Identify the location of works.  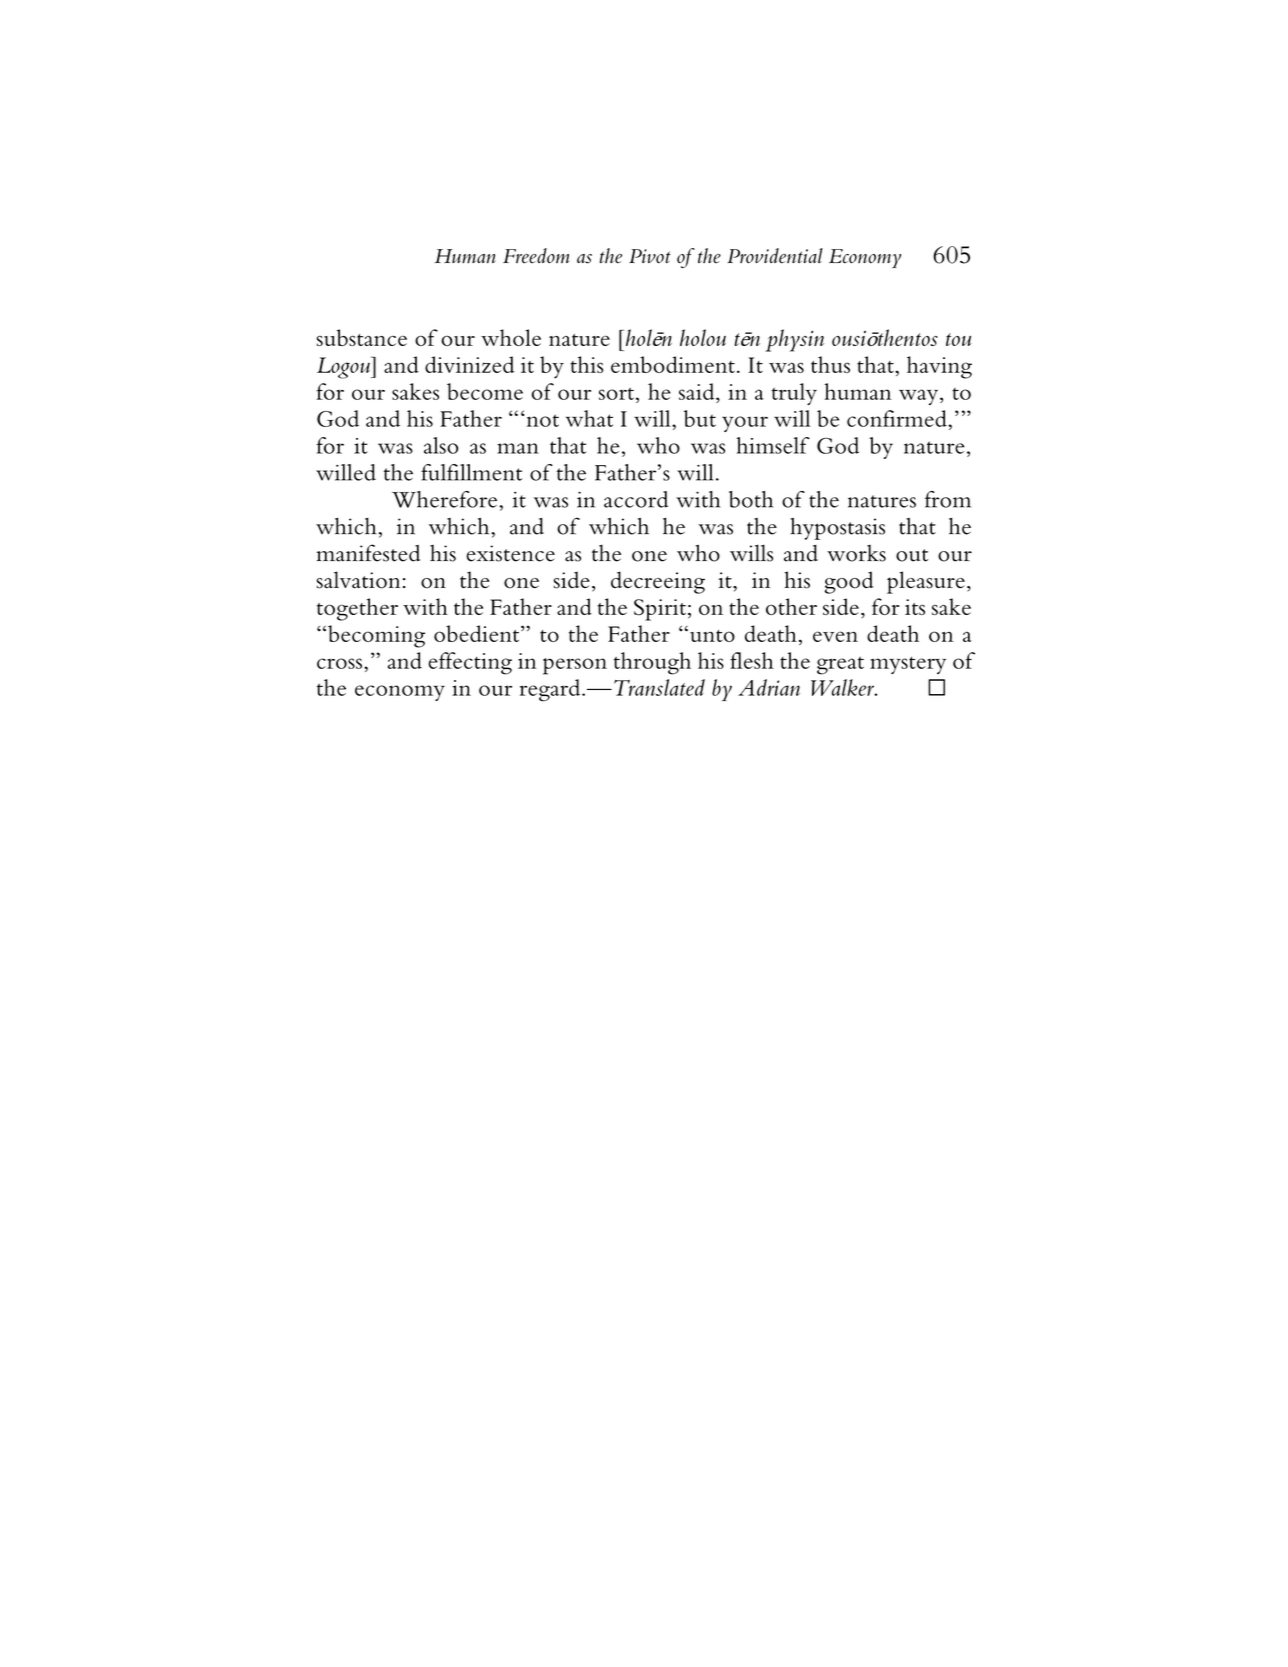
(856, 553).
